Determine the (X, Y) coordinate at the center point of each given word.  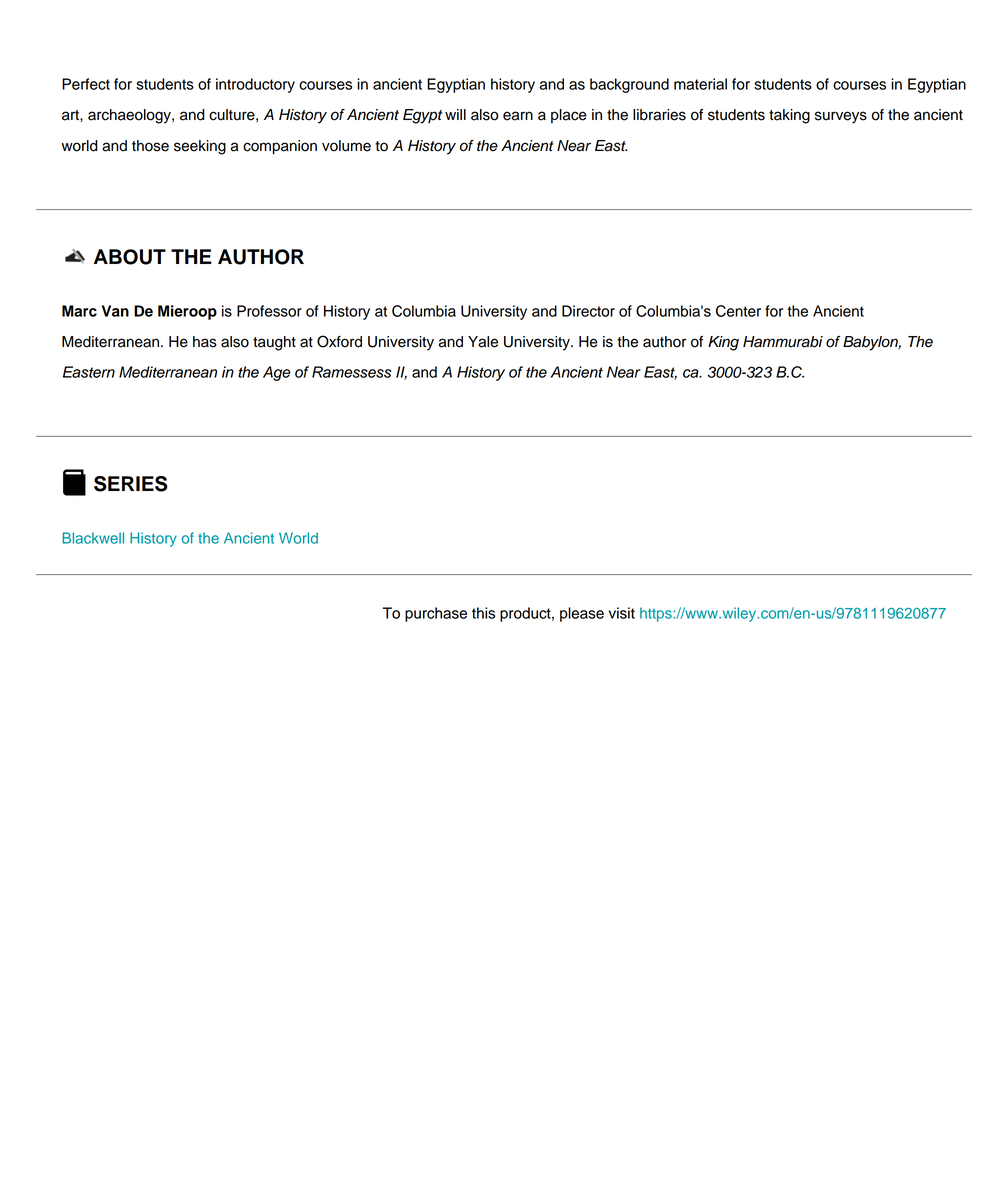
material (700, 84)
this (483, 613)
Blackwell (93, 538)
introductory (255, 85)
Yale (483, 342)
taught (274, 343)
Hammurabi (783, 342)
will (455, 114)
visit (622, 613)
